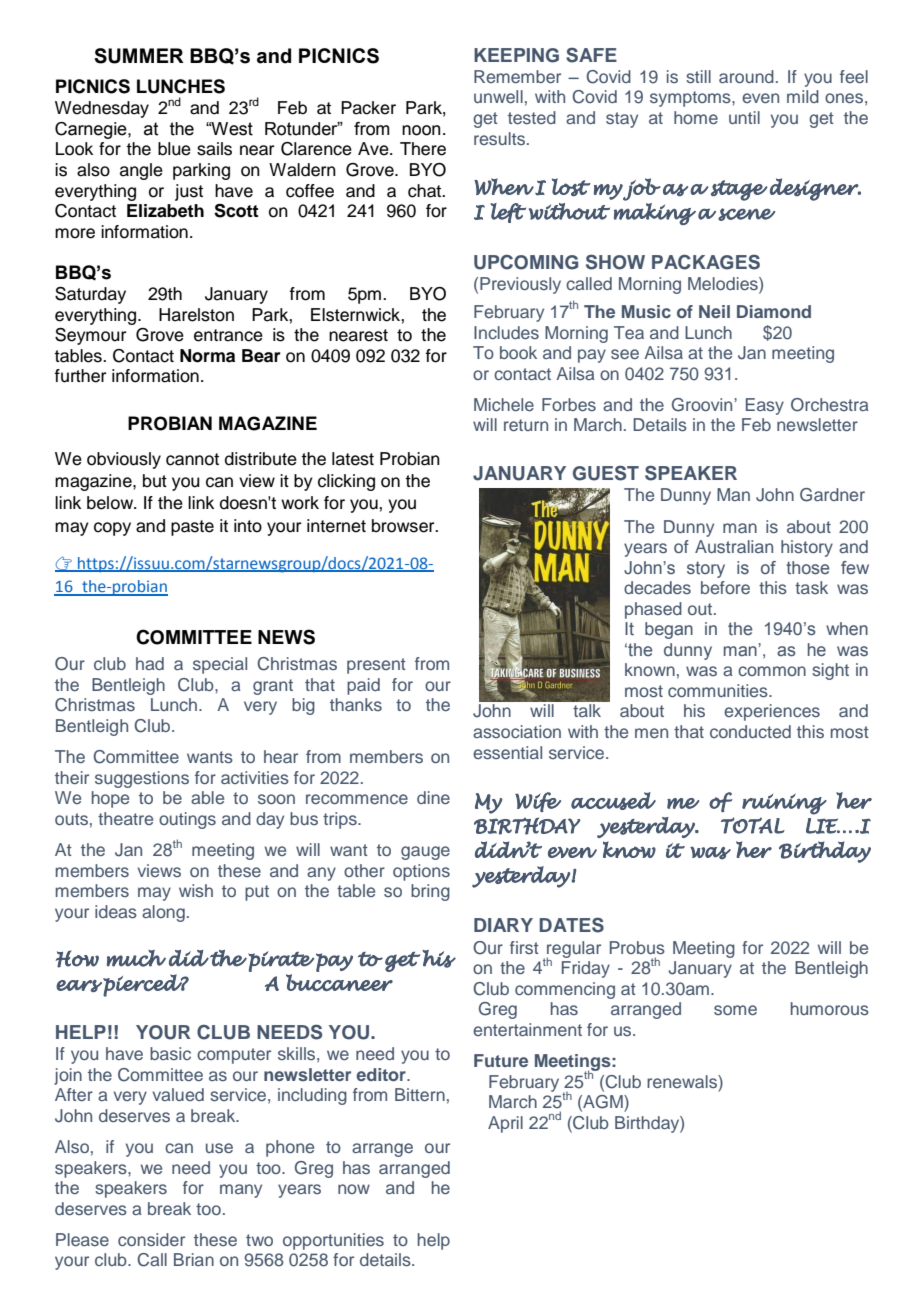  Describe the element at coordinates (746, 76) in the screenshot. I see `around` at that location.
